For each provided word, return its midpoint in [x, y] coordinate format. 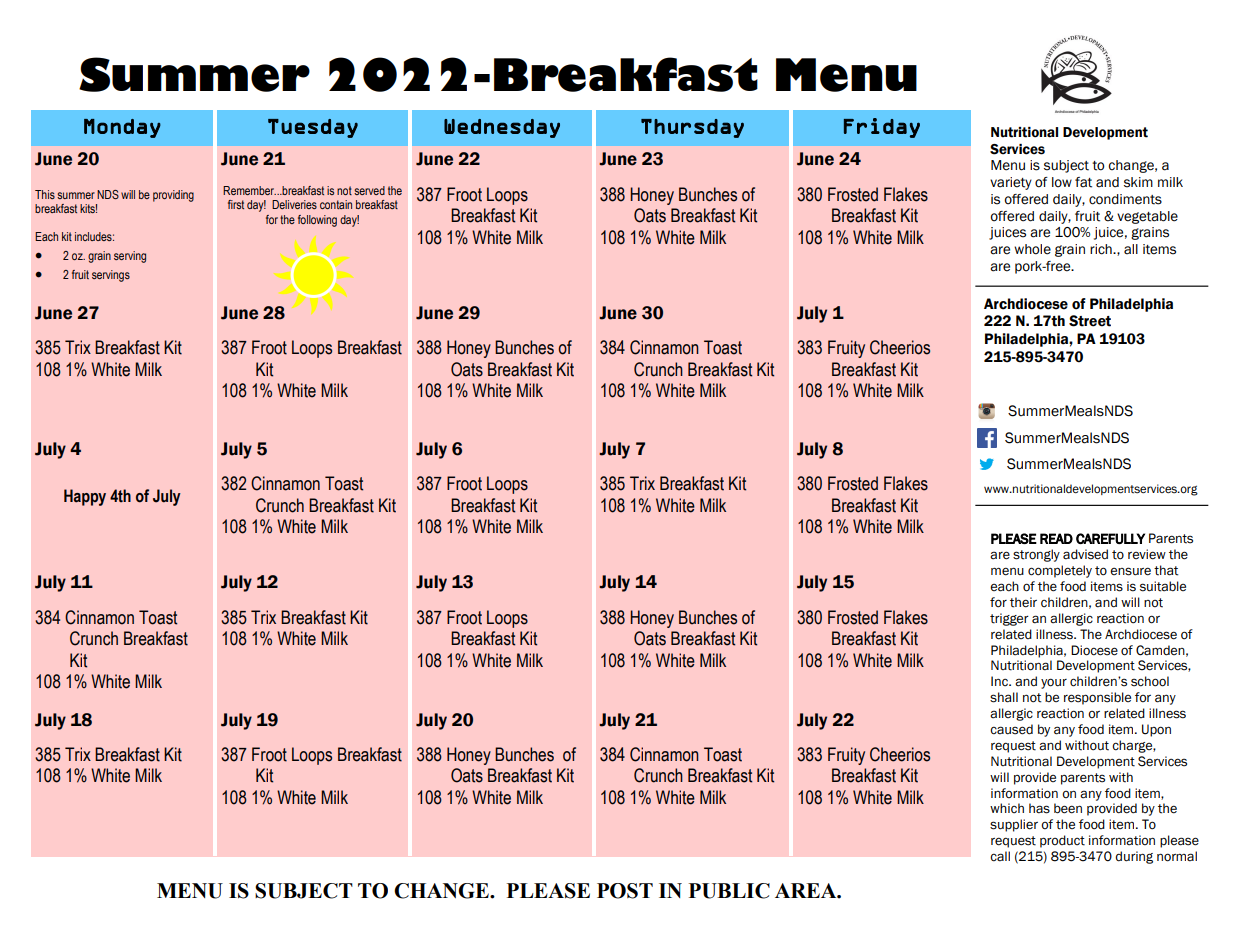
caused [1011, 729]
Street [1090, 321]
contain [336, 204]
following [317, 221]
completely [1060, 571]
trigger [1009, 619]
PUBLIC [729, 891]
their [1023, 602]
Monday [122, 128]
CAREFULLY [1110, 538]
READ [1056, 538]
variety [1011, 183]
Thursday [692, 128]
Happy [85, 497]
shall [1004, 697]
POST [625, 891]
